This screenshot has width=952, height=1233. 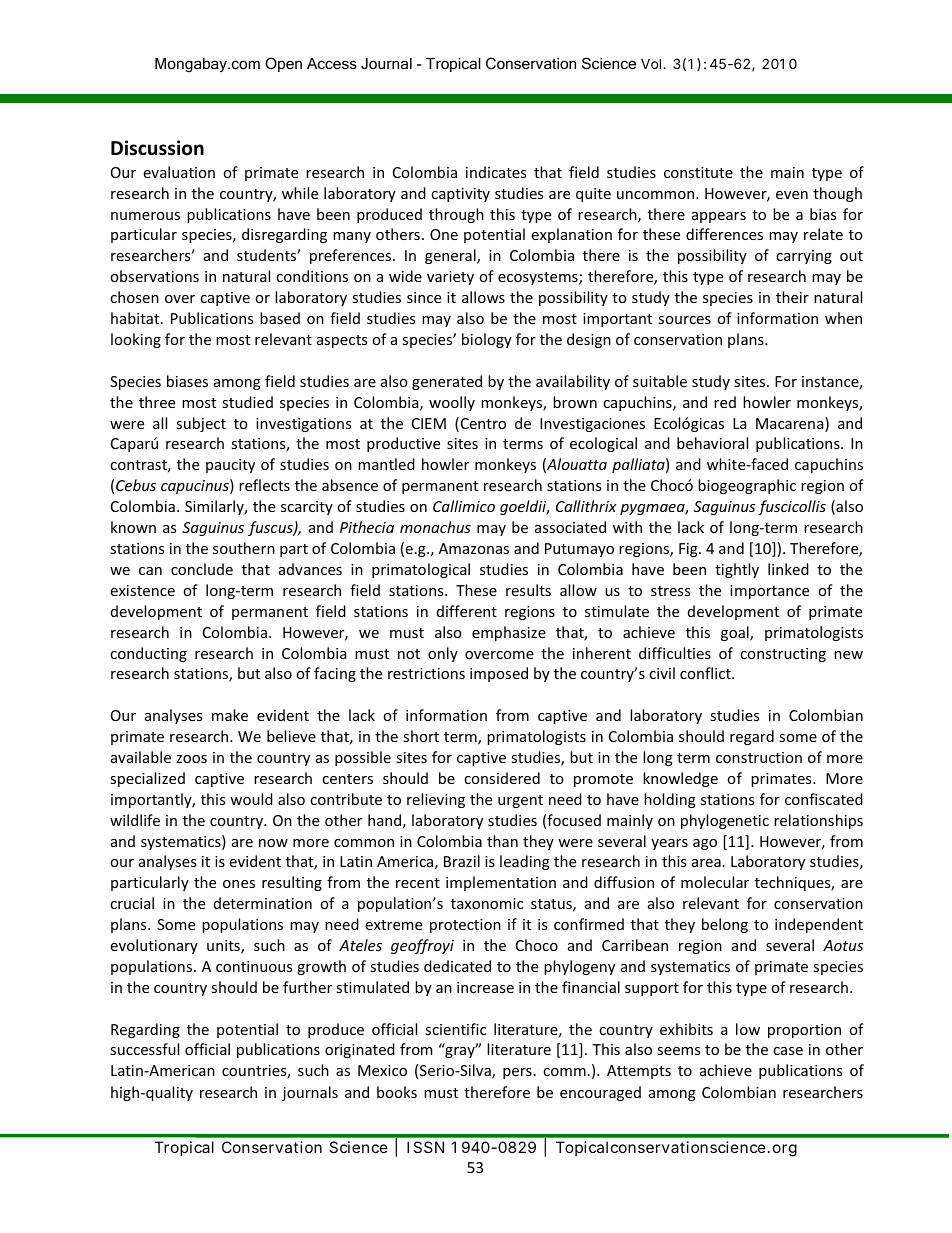 What do you see at coordinates (502, 841) in the screenshot?
I see `than` at bounding box center [502, 841].
